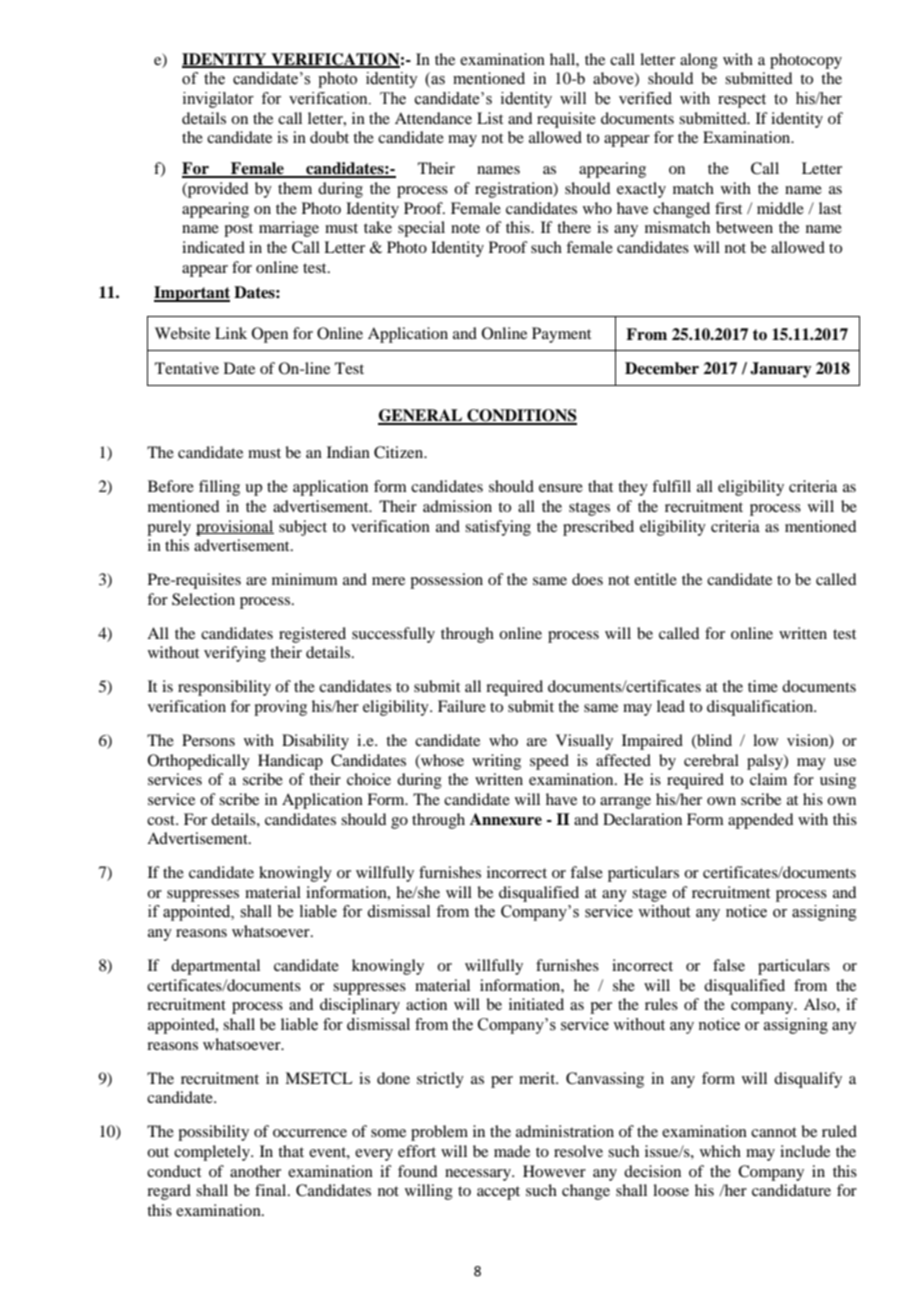 Image resolution: width=924 pixels, height=1308 pixels. What do you see at coordinates (763, 686) in the document?
I see `time` at bounding box center [763, 686].
